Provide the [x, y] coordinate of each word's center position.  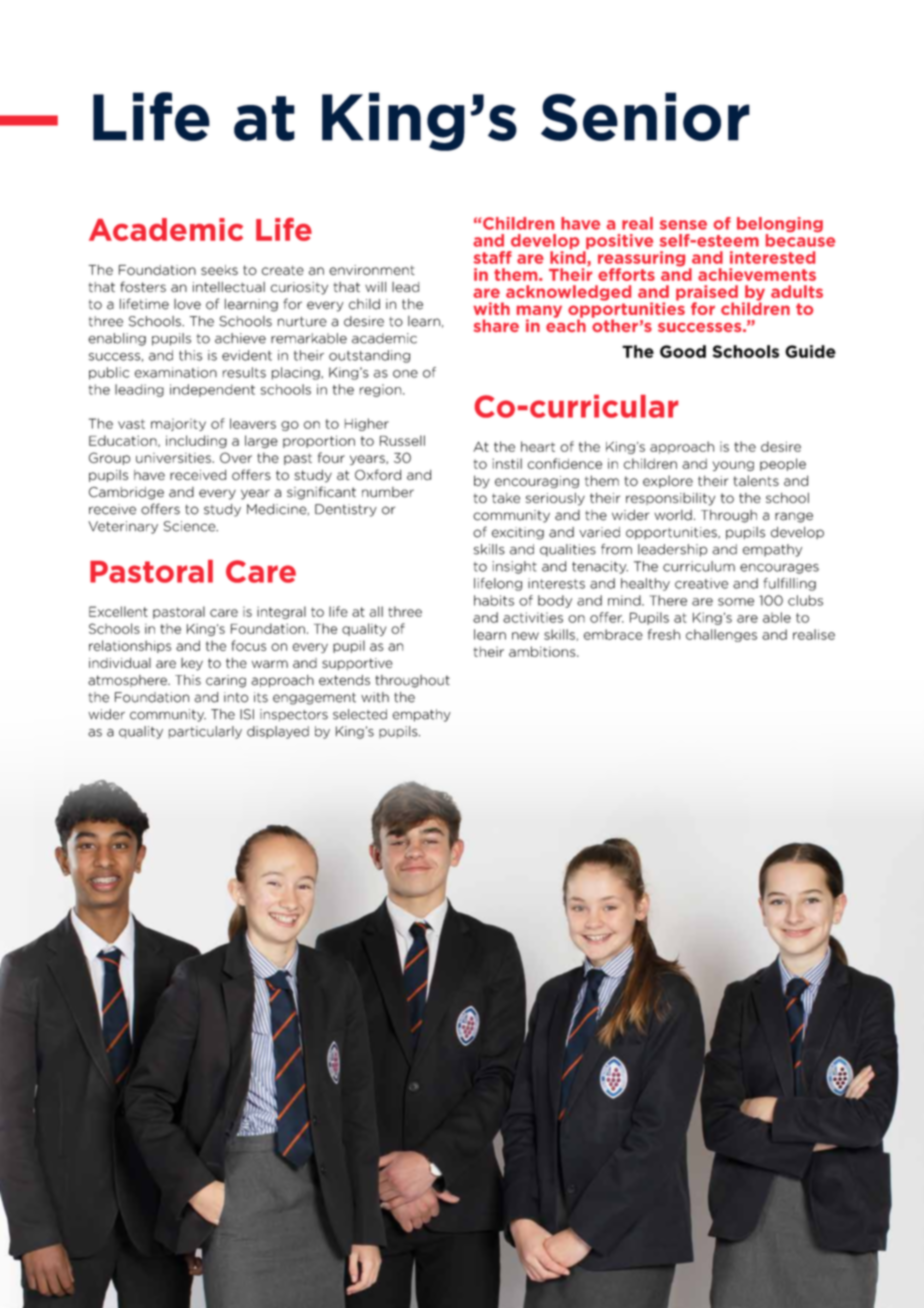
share [496, 325]
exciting [518, 533]
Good [683, 351]
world [673, 515]
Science [191, 526]
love [187, 304]
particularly [205, 732]
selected [360, 714]
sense [683, 225]
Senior [645, 116]
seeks [219, 270]
